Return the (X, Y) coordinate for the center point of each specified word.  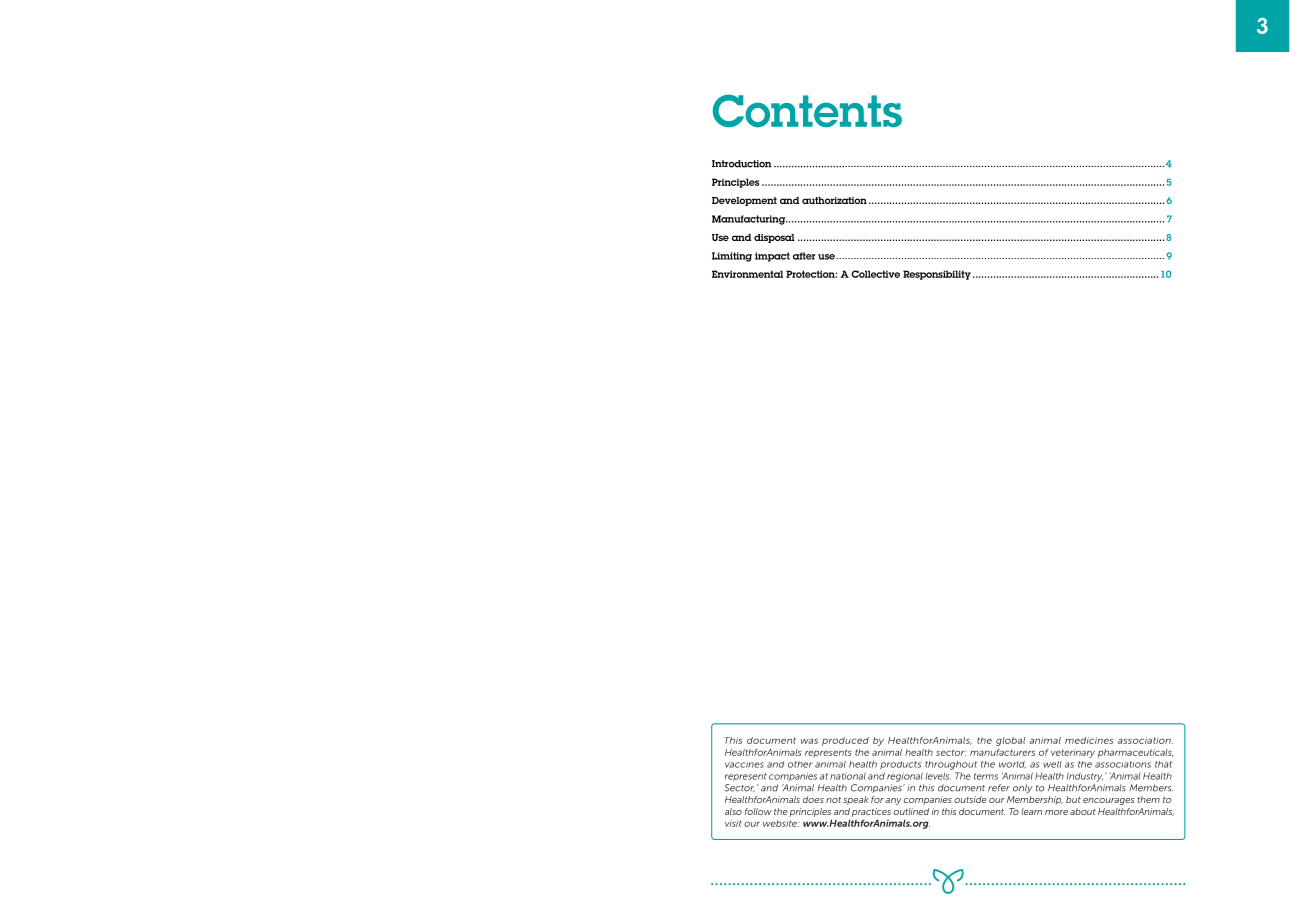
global (1010, 741)
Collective (875, 274)
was (809, 741)
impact (772, 257)
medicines (1089, 740)
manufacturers (1002, 752)
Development (744, 201)
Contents (807, 111)
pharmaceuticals (1136, 753)
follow (758, 811)
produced (845, 741)
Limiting (732, 257)
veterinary (1073, 753)
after (804, 256)
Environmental (747, 274)
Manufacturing (749, 220)
